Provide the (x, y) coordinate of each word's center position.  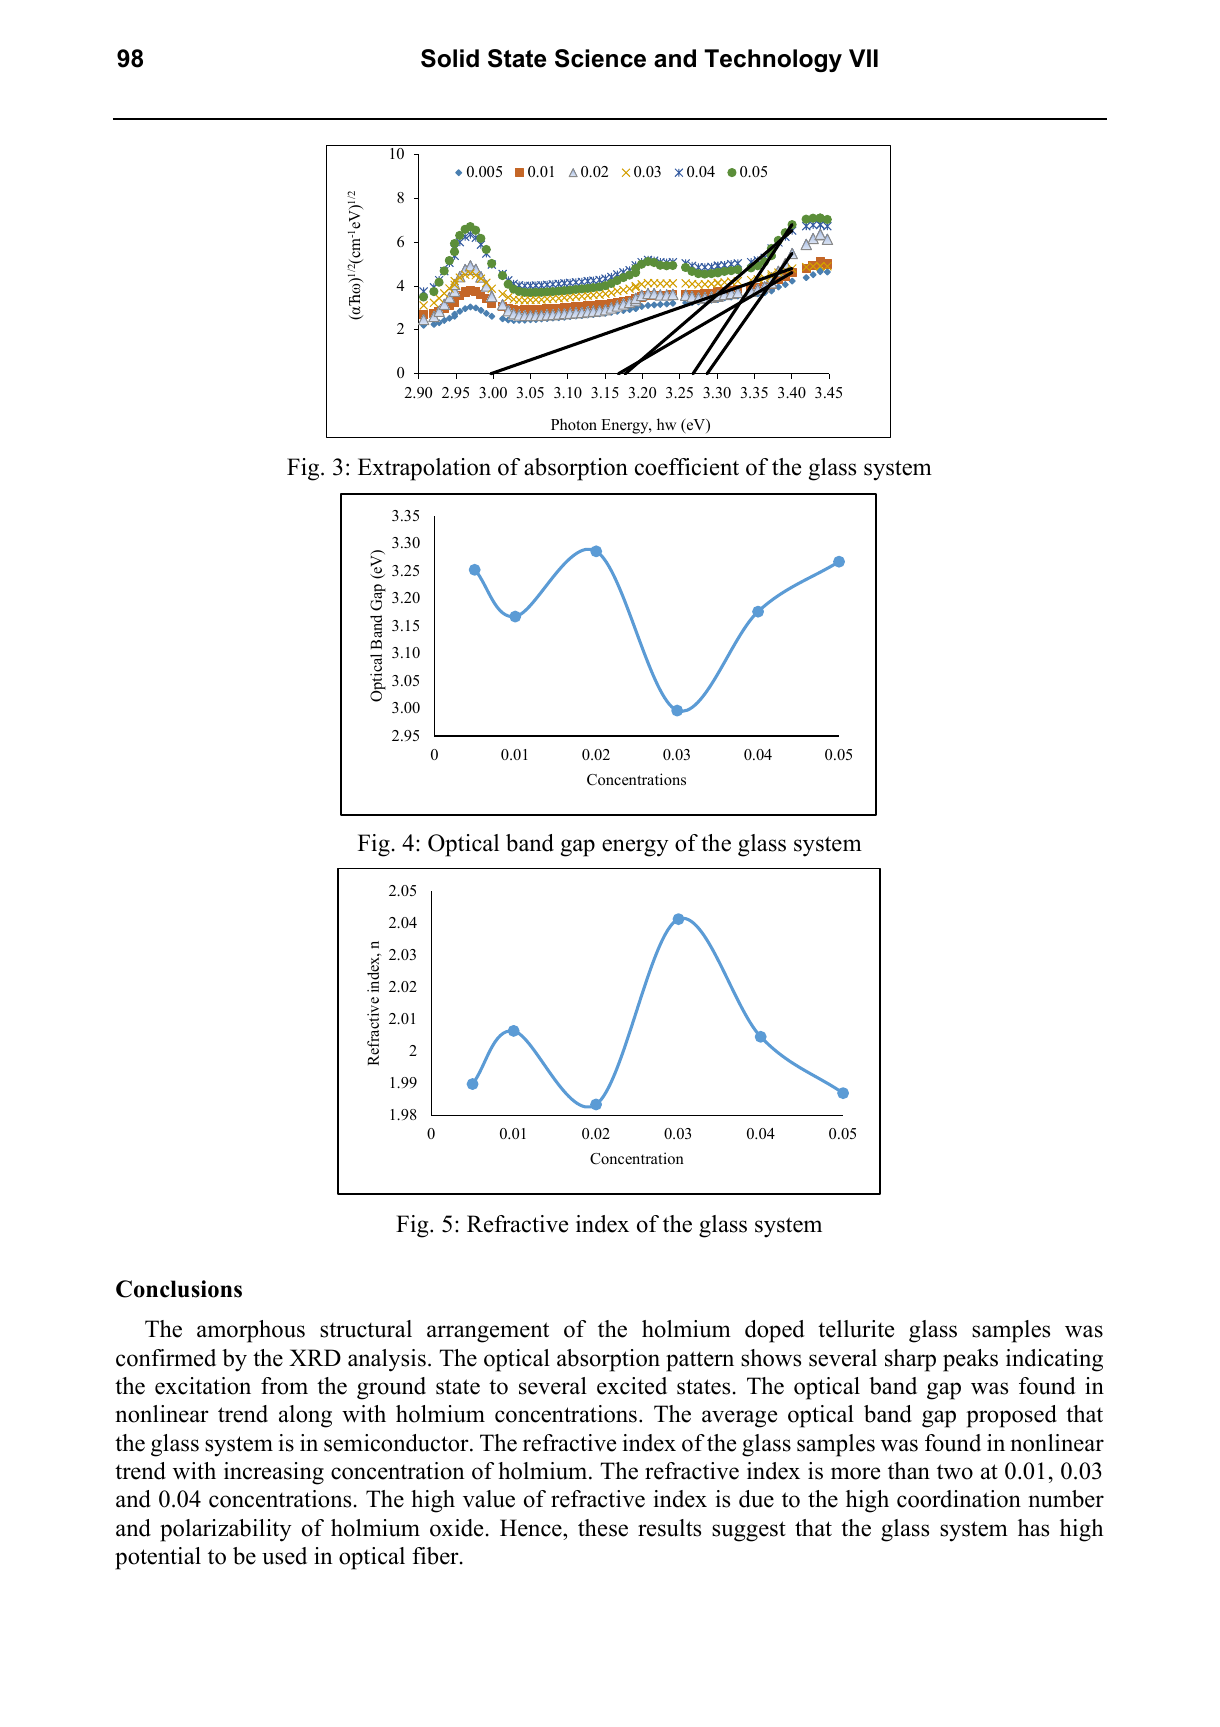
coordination (959, 1499)
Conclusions (179, 1289)
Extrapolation (424, 469)
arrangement (488, 1332)
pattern (700, 1361)
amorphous (251, 1331)
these (603, 1528)
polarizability (226, 1530)
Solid (450, 58)
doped (775, 1331)
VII (863, 58)
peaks (970, 1360)
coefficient (687, 467)
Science (600, 58)
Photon (574, 424)
